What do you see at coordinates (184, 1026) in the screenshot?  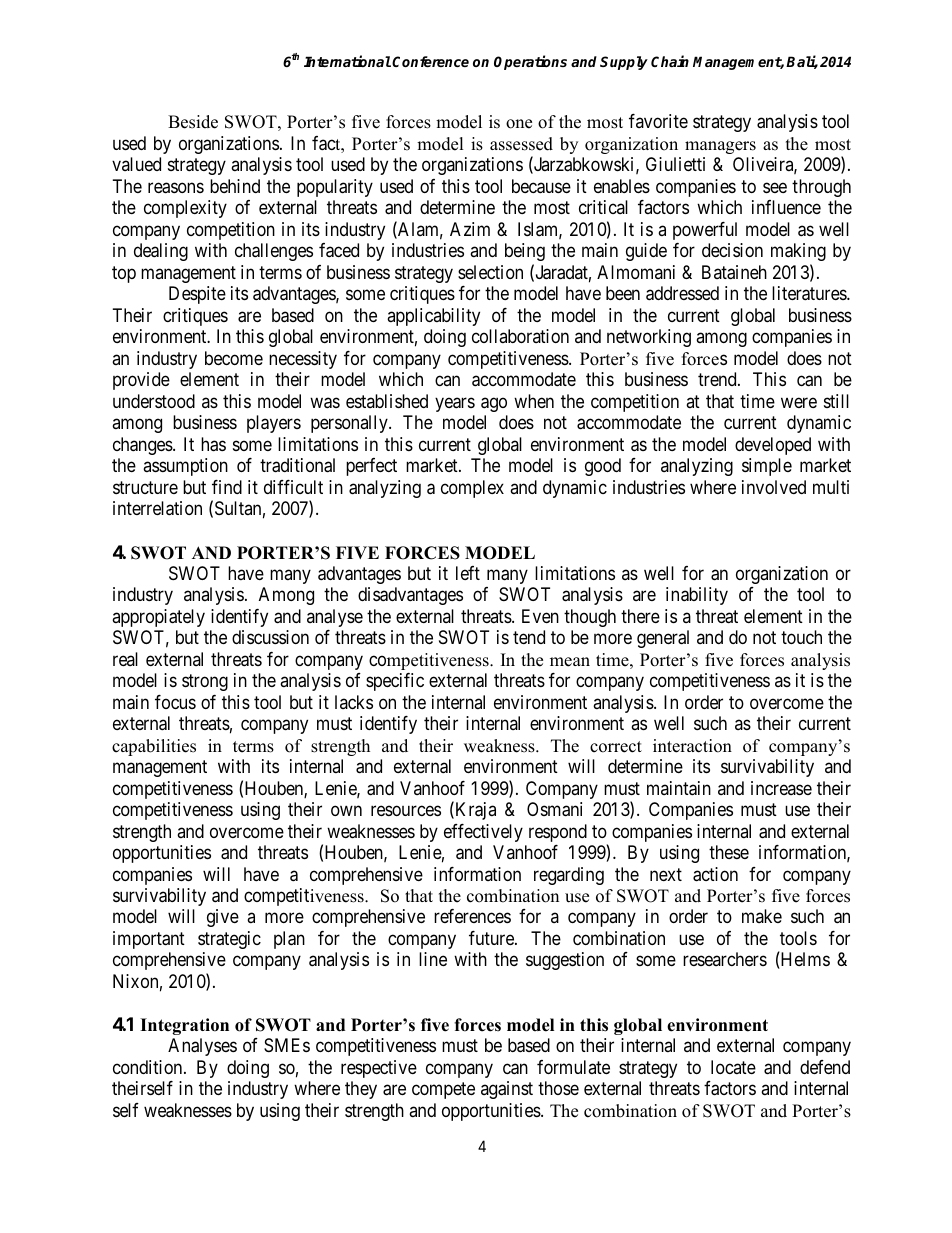 I see `Integration` at bounding box center [184, 1026].
